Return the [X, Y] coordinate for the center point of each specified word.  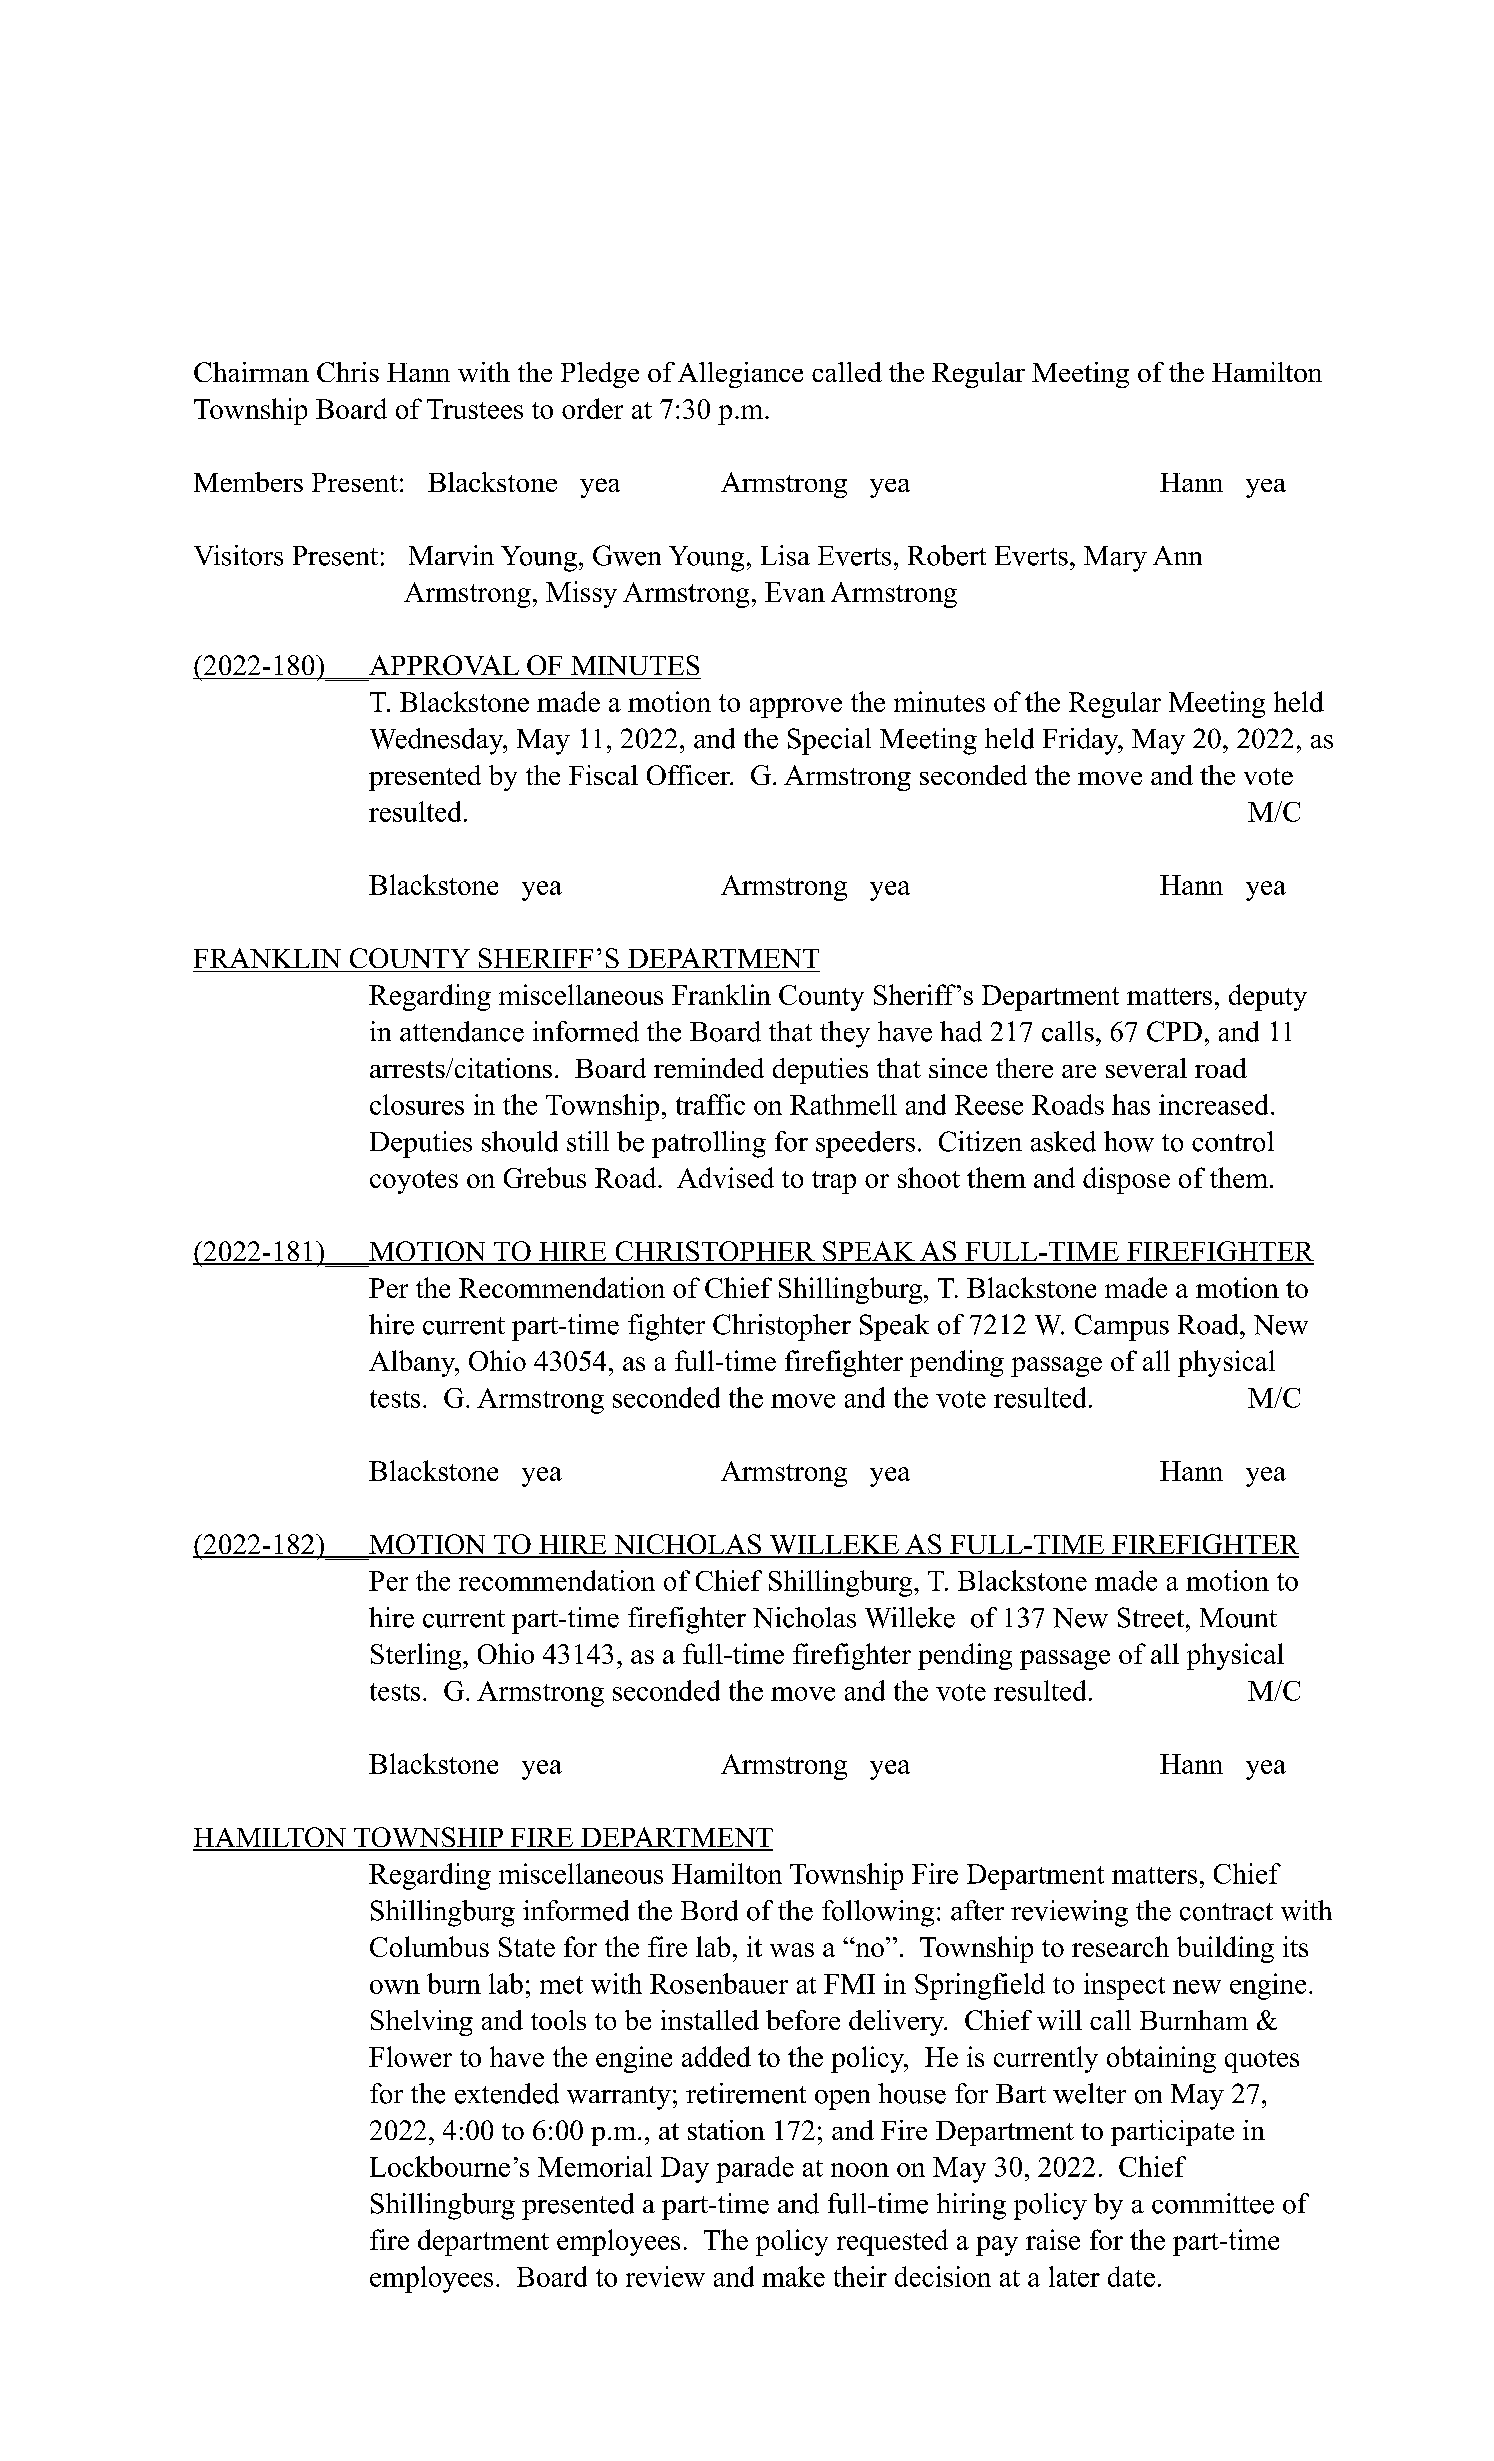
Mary [1115, 559]
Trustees [475, 409]
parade [755, 2169]
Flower [410, 2056]
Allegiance [740, 375]
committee [1213, 2203]
